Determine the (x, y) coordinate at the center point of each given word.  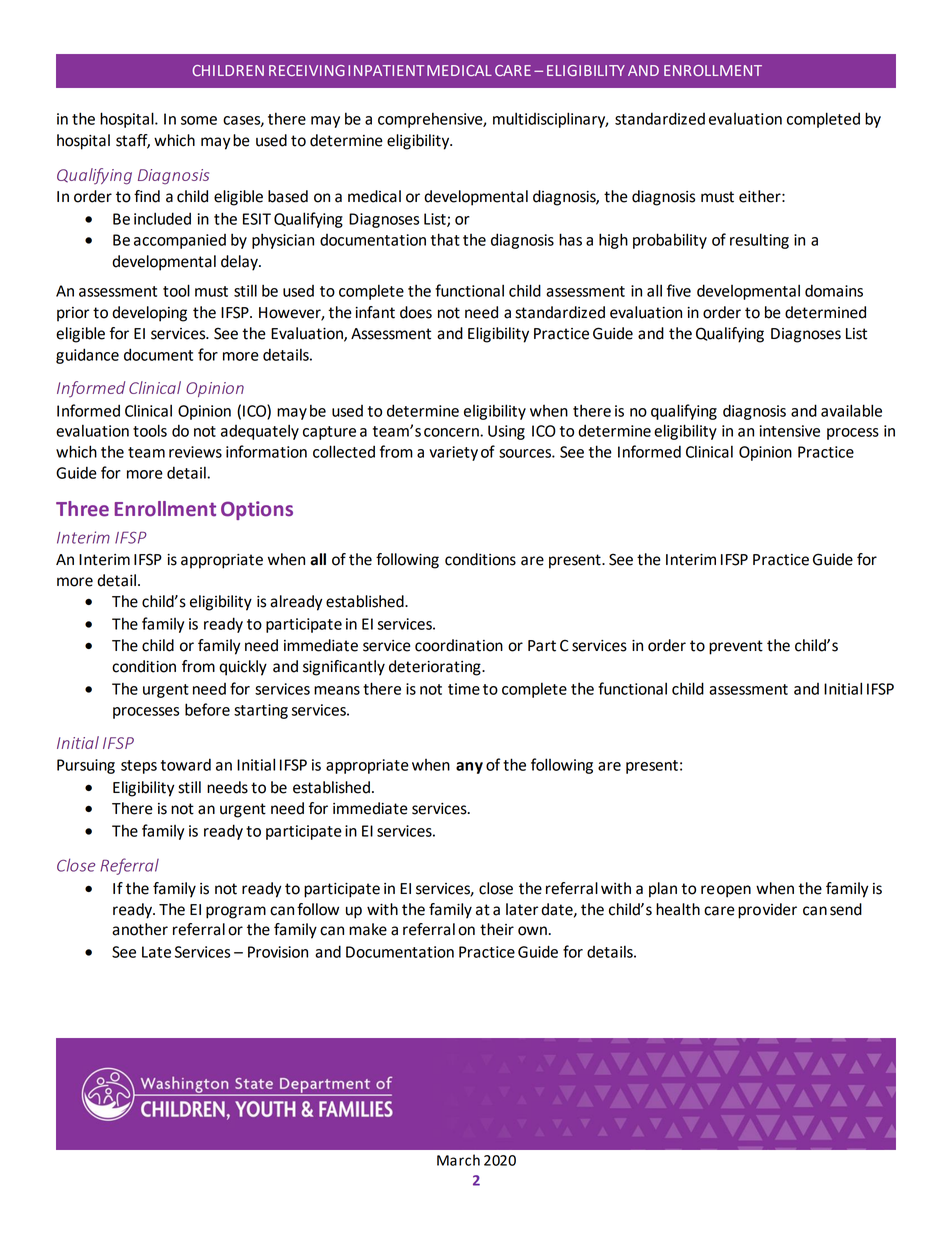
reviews (195, 452)
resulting (759, 241)
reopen (726, 891)
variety (453, 453)
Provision (278, 952)
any (469, 768)
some (199, 120)
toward (186, 764)
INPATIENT (386, 70)
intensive (790, 431)
